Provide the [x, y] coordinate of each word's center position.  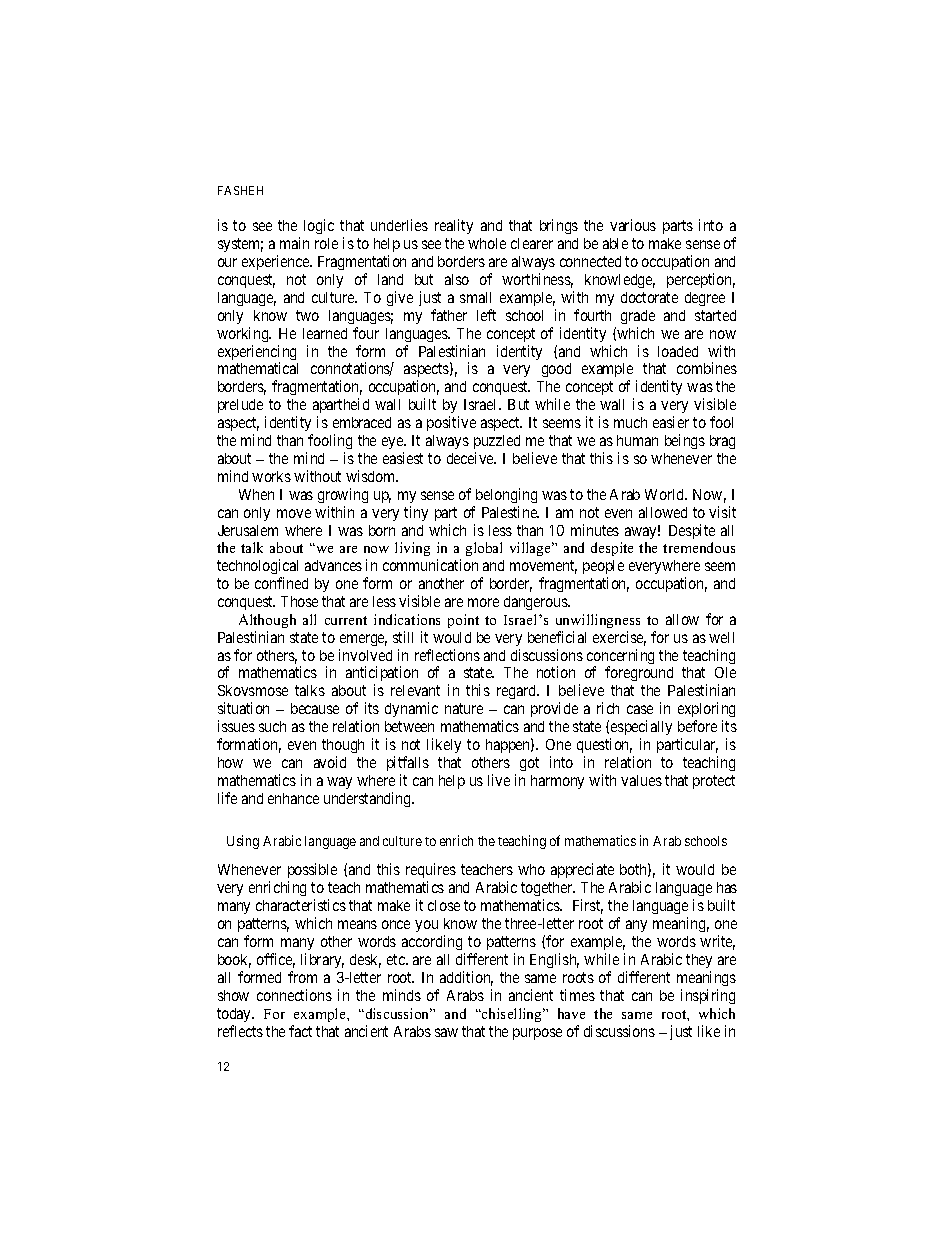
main [294, 243]
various [633, 225]
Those [299, 601]
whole [487, 243]
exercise [619, 638]
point [463, 621]
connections [294, 995]
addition [466, 978]
